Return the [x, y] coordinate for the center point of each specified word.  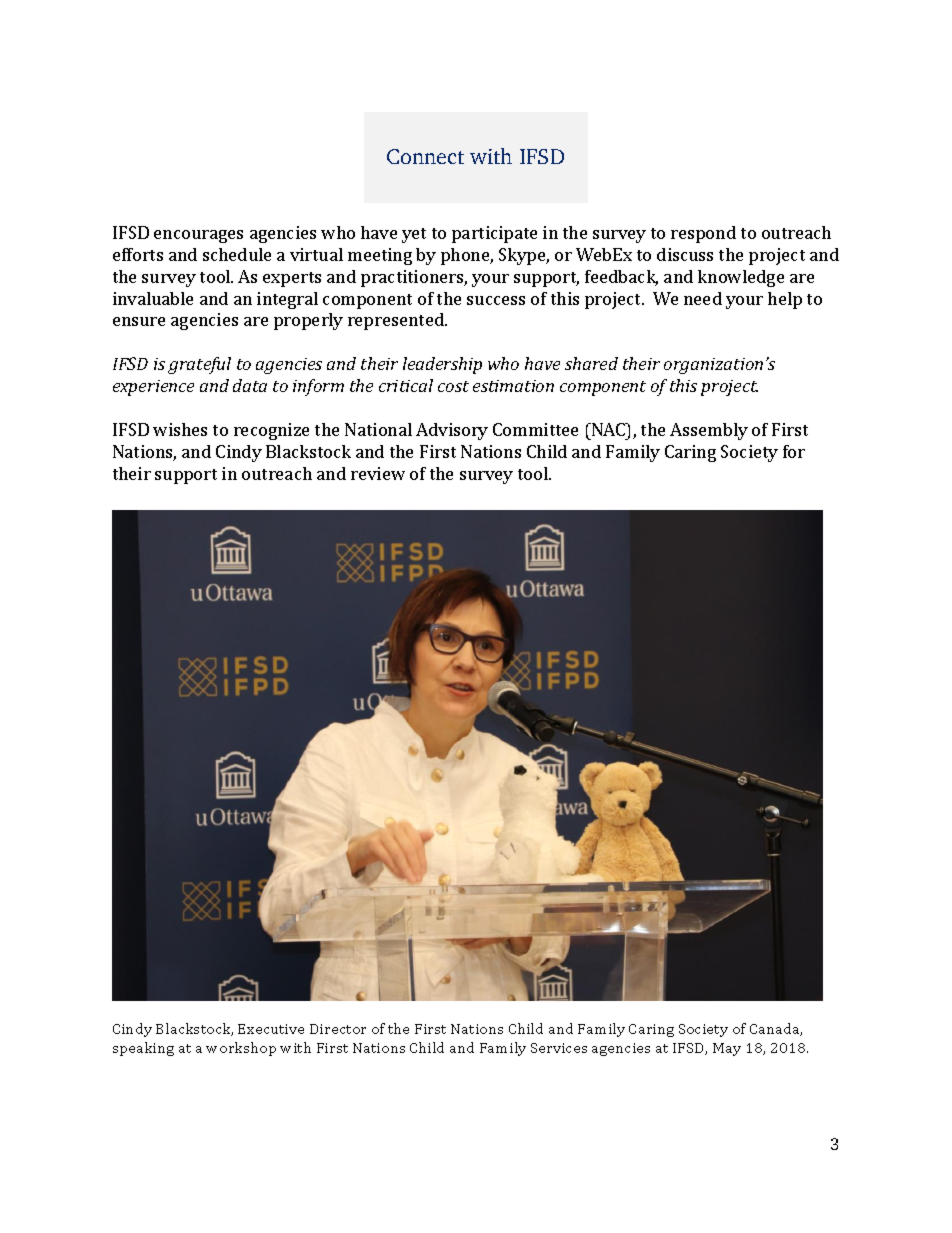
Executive [271, 1029]
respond [703, 234]
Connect [425, 156]
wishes [180, 429]
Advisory [452, 431]
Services [559, 1048]
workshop [241, 1049]
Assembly [709, 431]
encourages [198, 236]
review [378, 473]
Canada [776, 1029]
